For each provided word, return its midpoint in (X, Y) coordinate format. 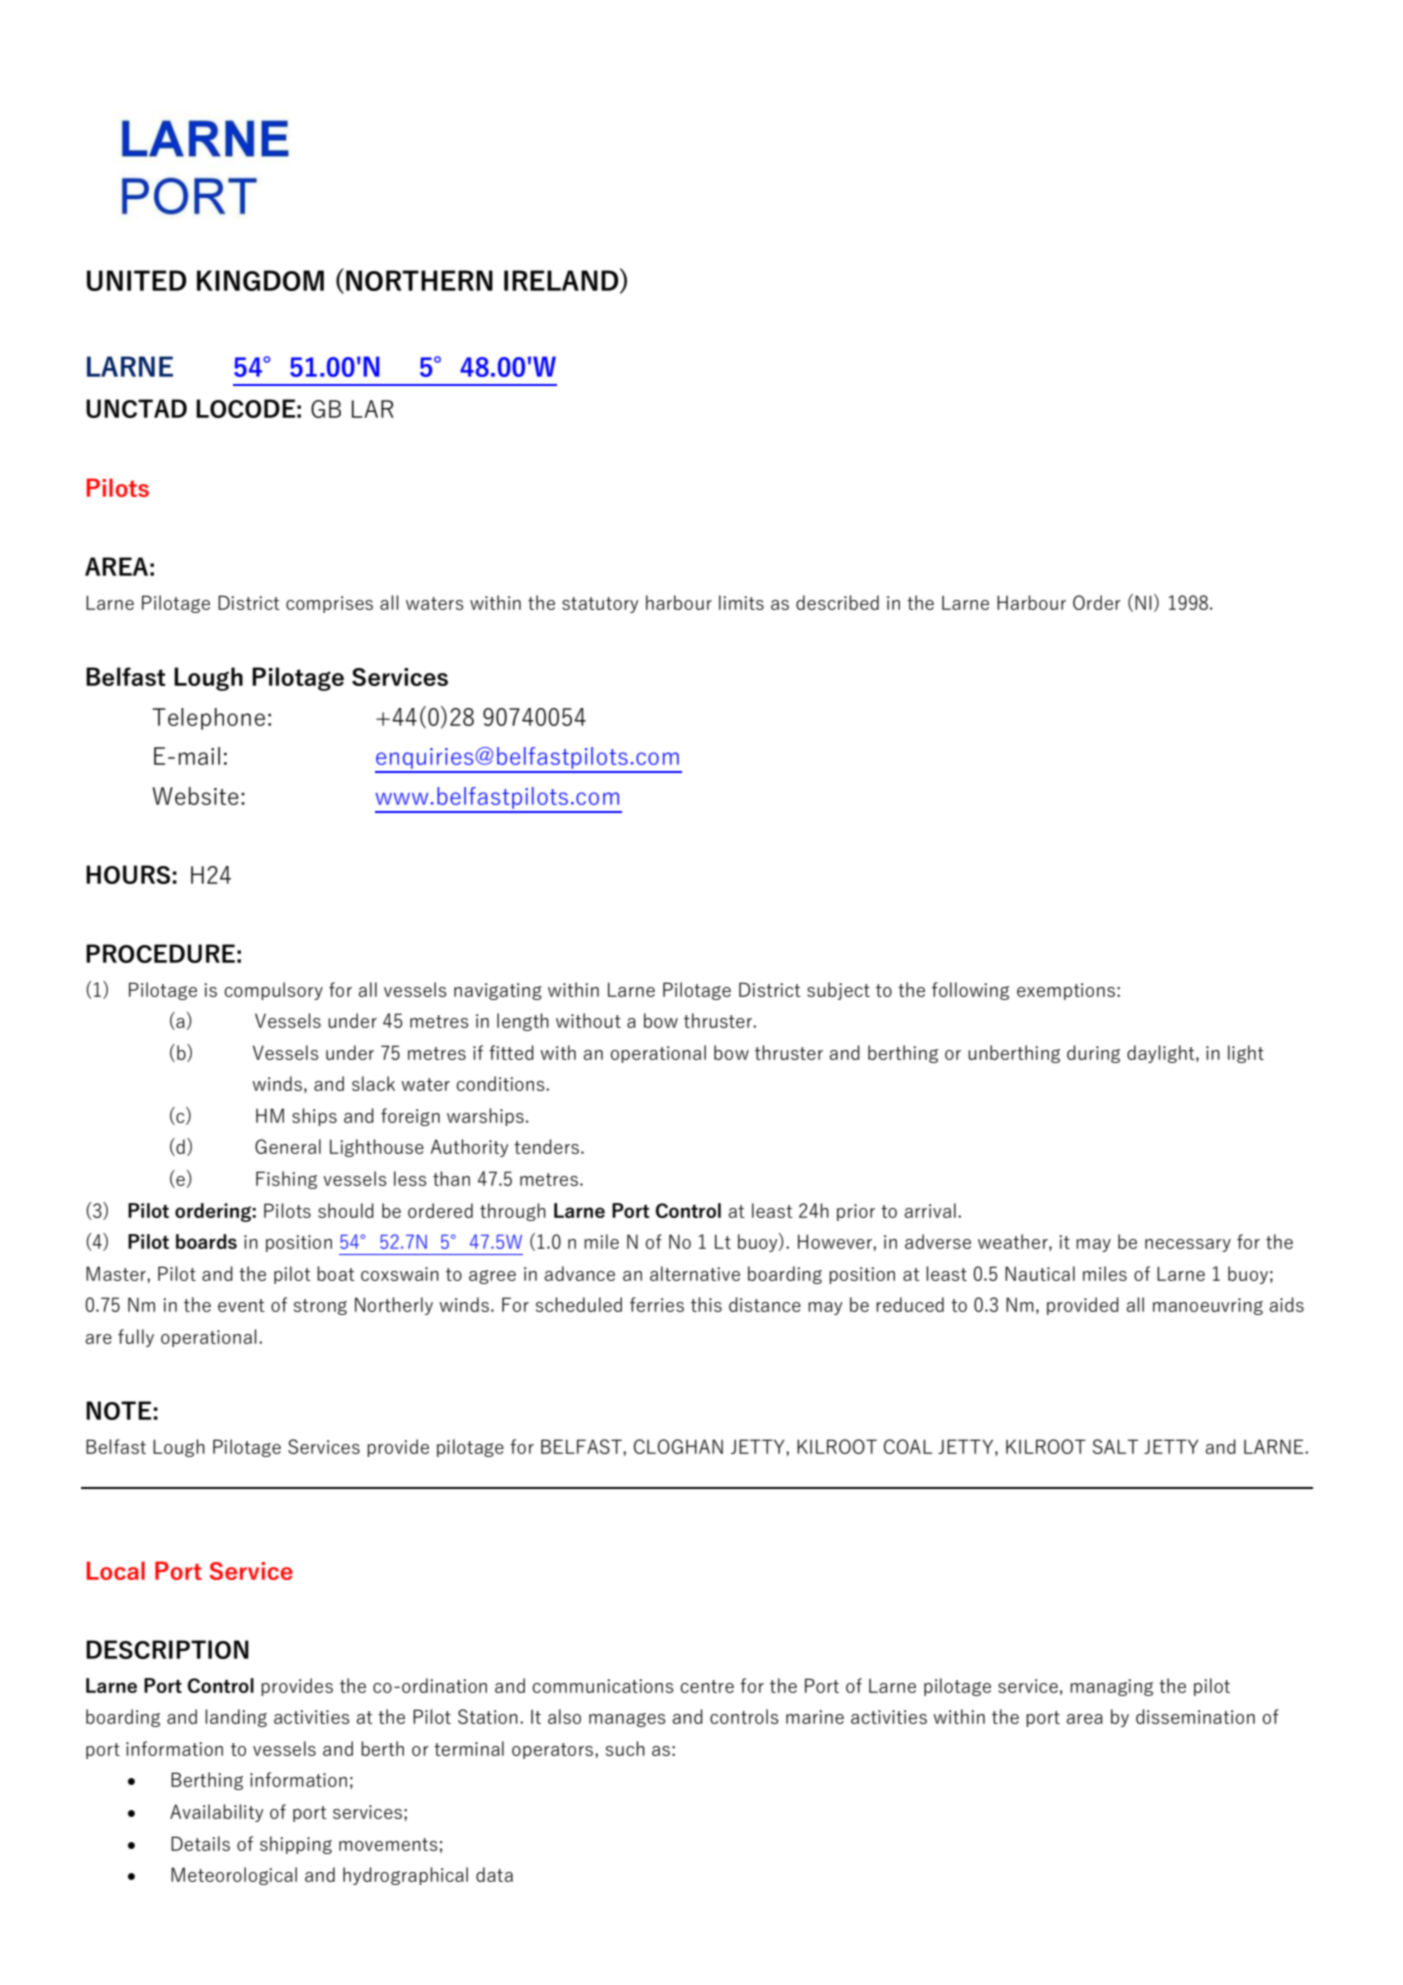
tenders (546, 1146)
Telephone (208, 719)
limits (741, 602)
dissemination (1195, 1716)
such (625, 1748)
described (837, 602)
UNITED (137, 280)
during (1093, 1054)
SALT (1115, 1446)
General (288, 1146)
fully (136, 1338)
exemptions (1066, 991)
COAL (908, 1446)
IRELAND (562, 280)
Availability (216, 1813)
